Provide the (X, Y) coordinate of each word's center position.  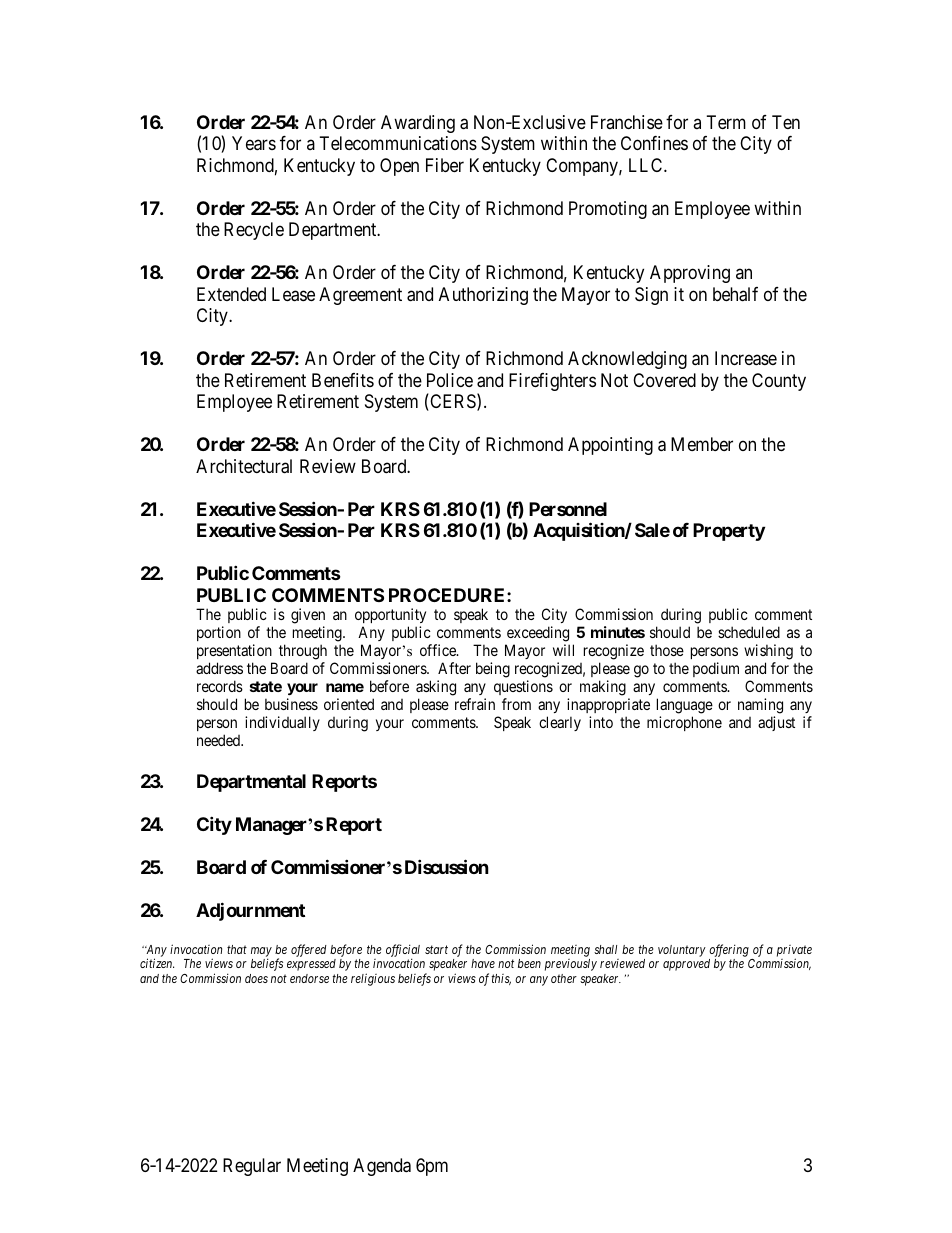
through (303, 652)
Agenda (382, 1167)
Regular (252, 1167)
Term (726, 122)
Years (254, 143)
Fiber (445, 165)
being (493, 670)
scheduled (749, 632)
